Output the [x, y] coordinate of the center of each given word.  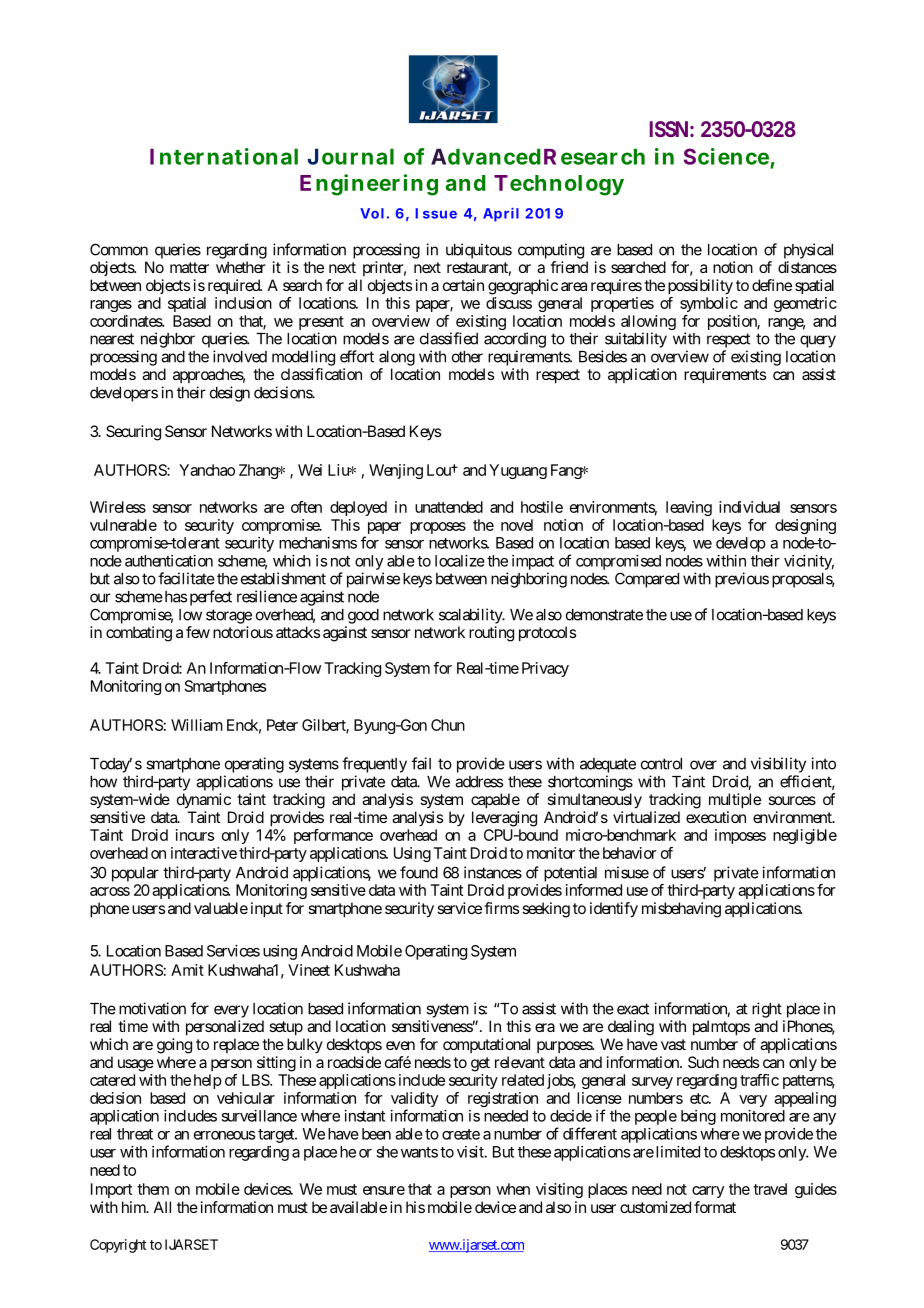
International [224, 156]
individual [749, 507]
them [153, 1189]
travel [770, 1189]
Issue [436, 213]
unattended [449, 507]
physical [808, 251]
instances [493, 872]
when [513, 1189]
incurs [195, 835]
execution [716, 817]
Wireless [118, 507]
